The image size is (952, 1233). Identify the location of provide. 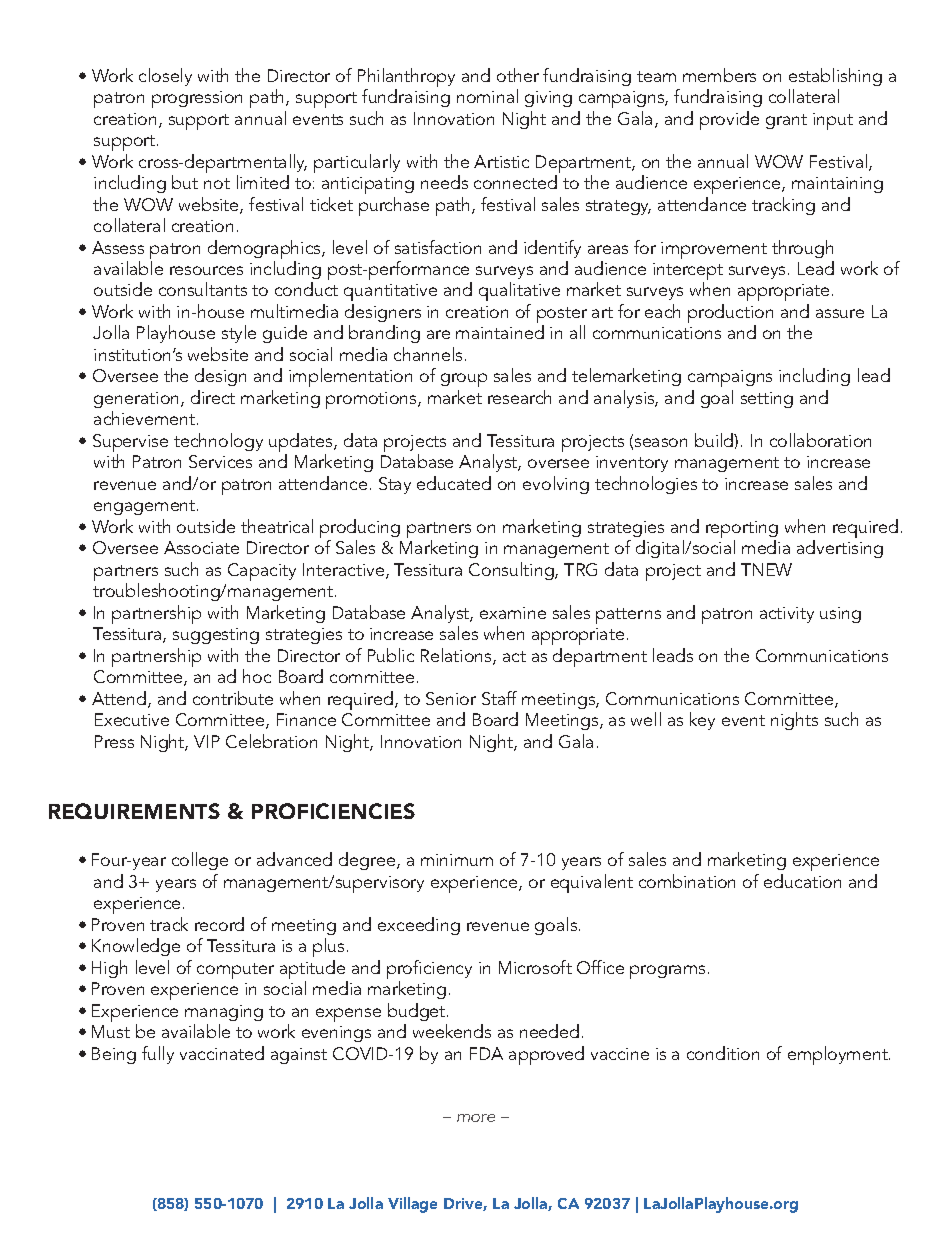
(729, 120).
